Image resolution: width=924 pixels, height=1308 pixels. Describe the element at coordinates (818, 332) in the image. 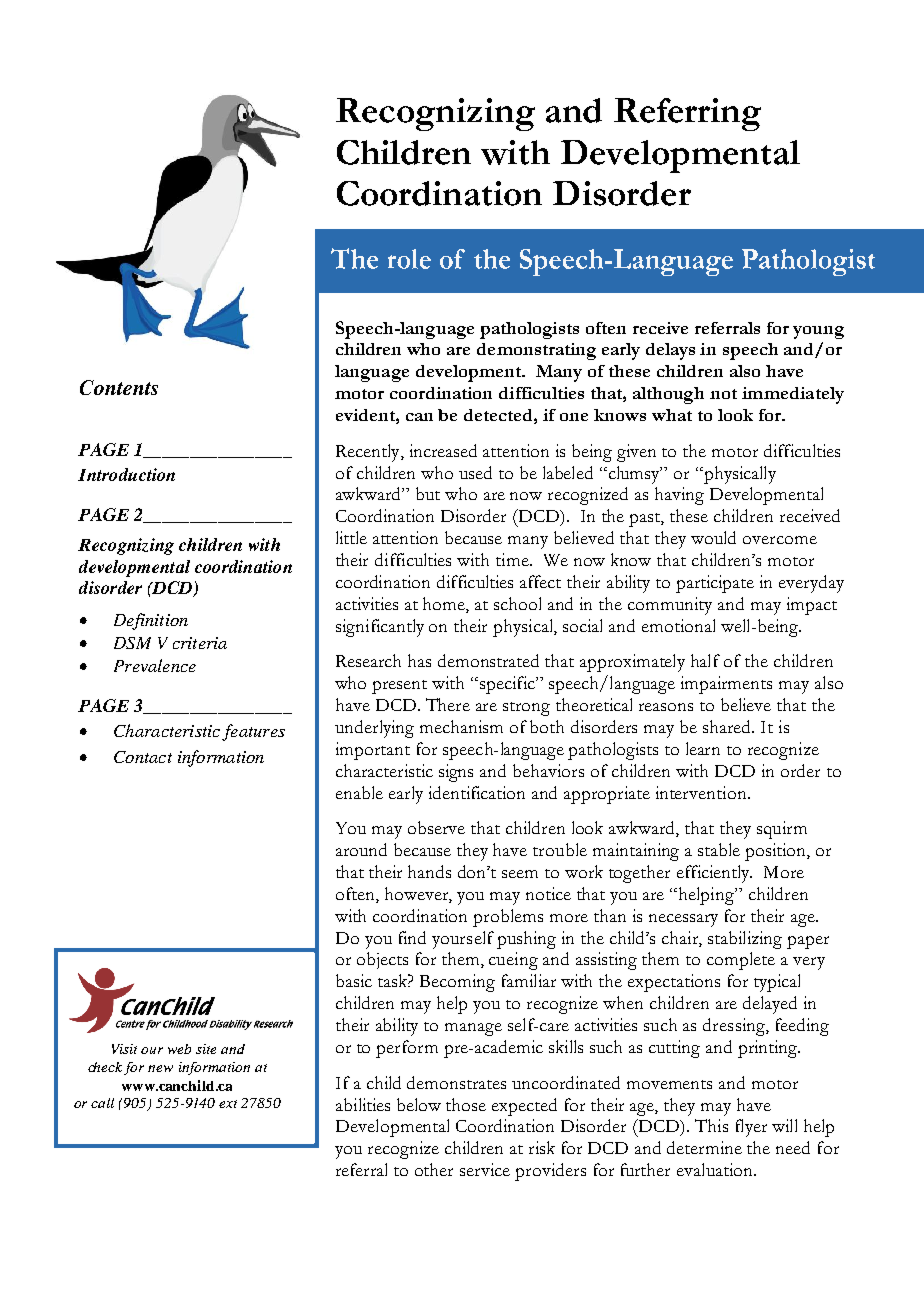

I see `young` at that location.
